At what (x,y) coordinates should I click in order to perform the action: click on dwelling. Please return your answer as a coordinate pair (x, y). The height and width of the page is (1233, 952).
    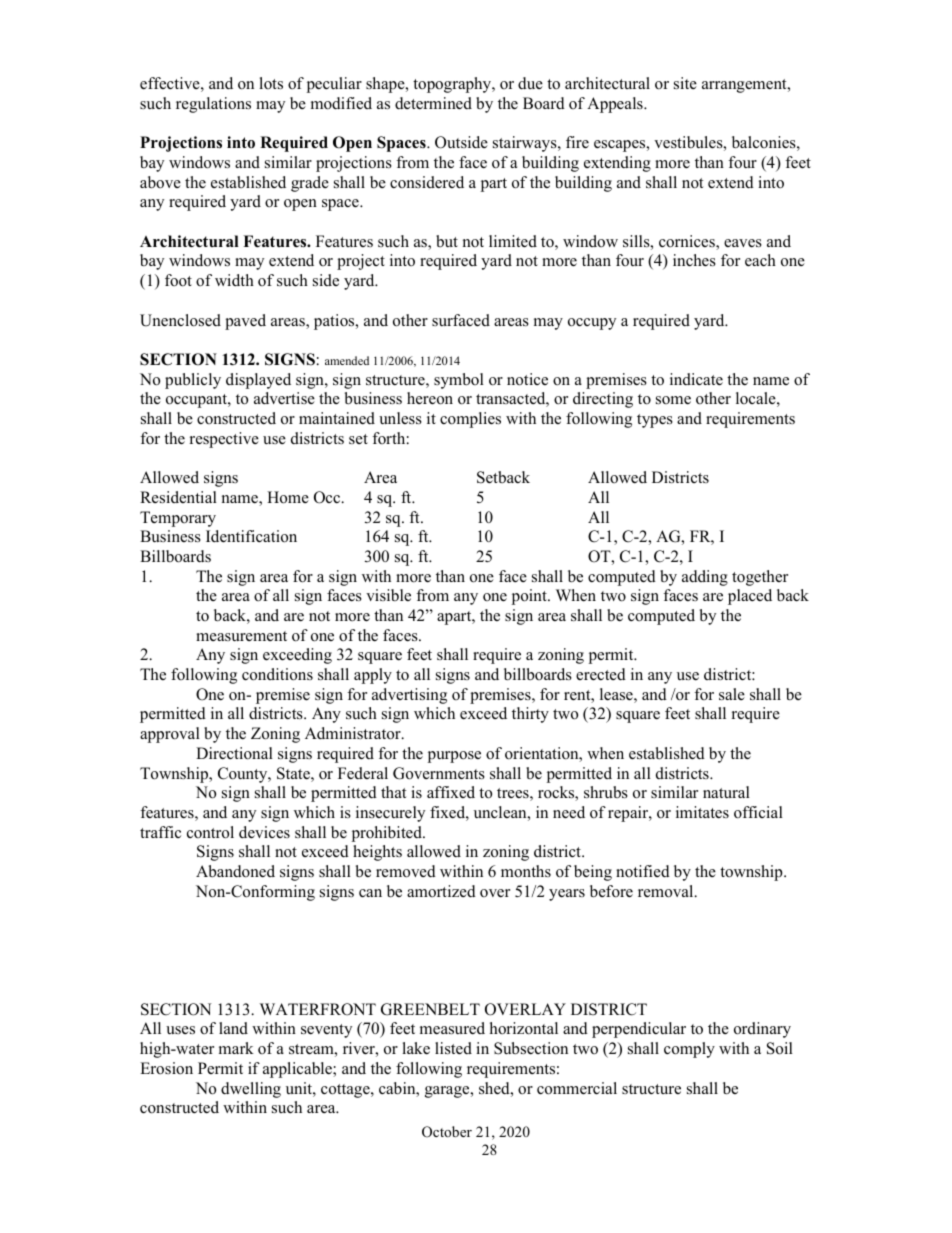
    Looking at the image, I should click on (251, 1090).
